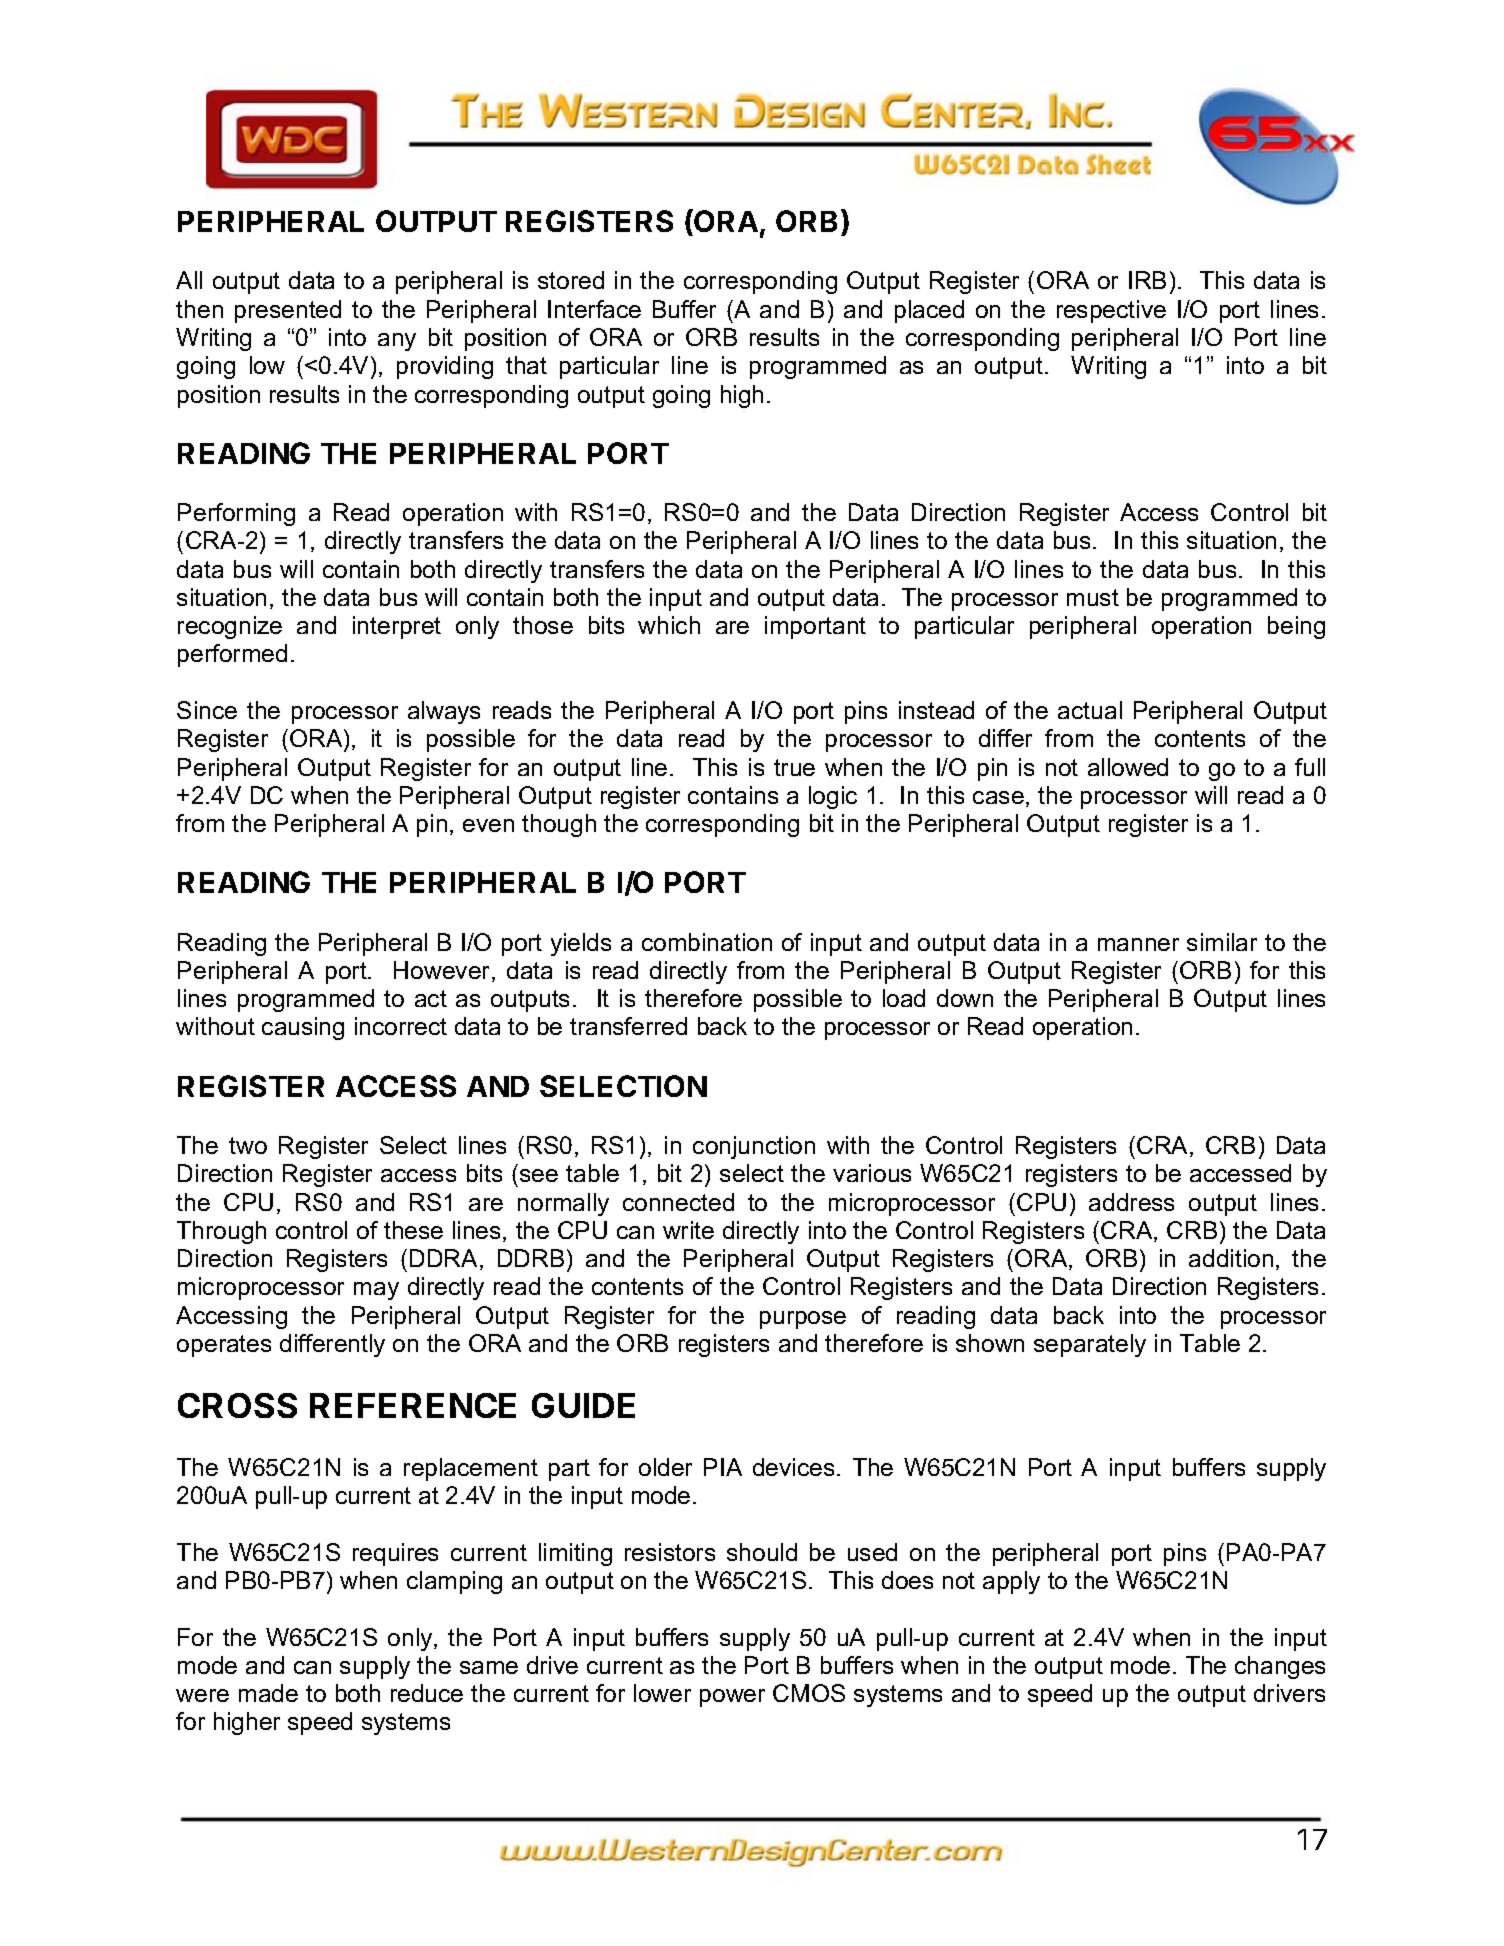  Describe the element at coordinates (1280, 1667) in the screenshot. I see `changes` at that location.
